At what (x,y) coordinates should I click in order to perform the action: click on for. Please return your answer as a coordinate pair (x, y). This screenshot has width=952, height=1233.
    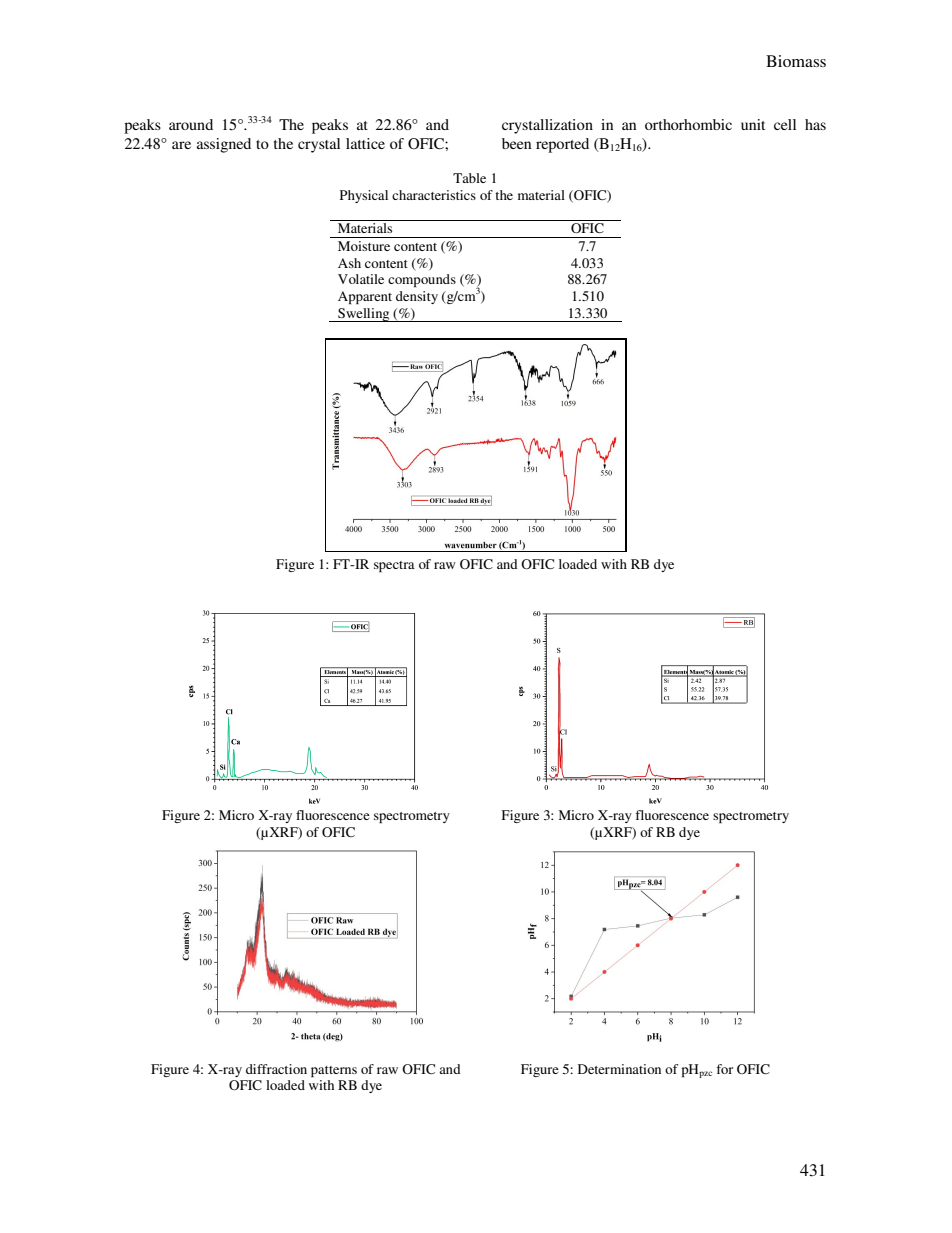
    Looking at the image, I should click on (724, 1069).
